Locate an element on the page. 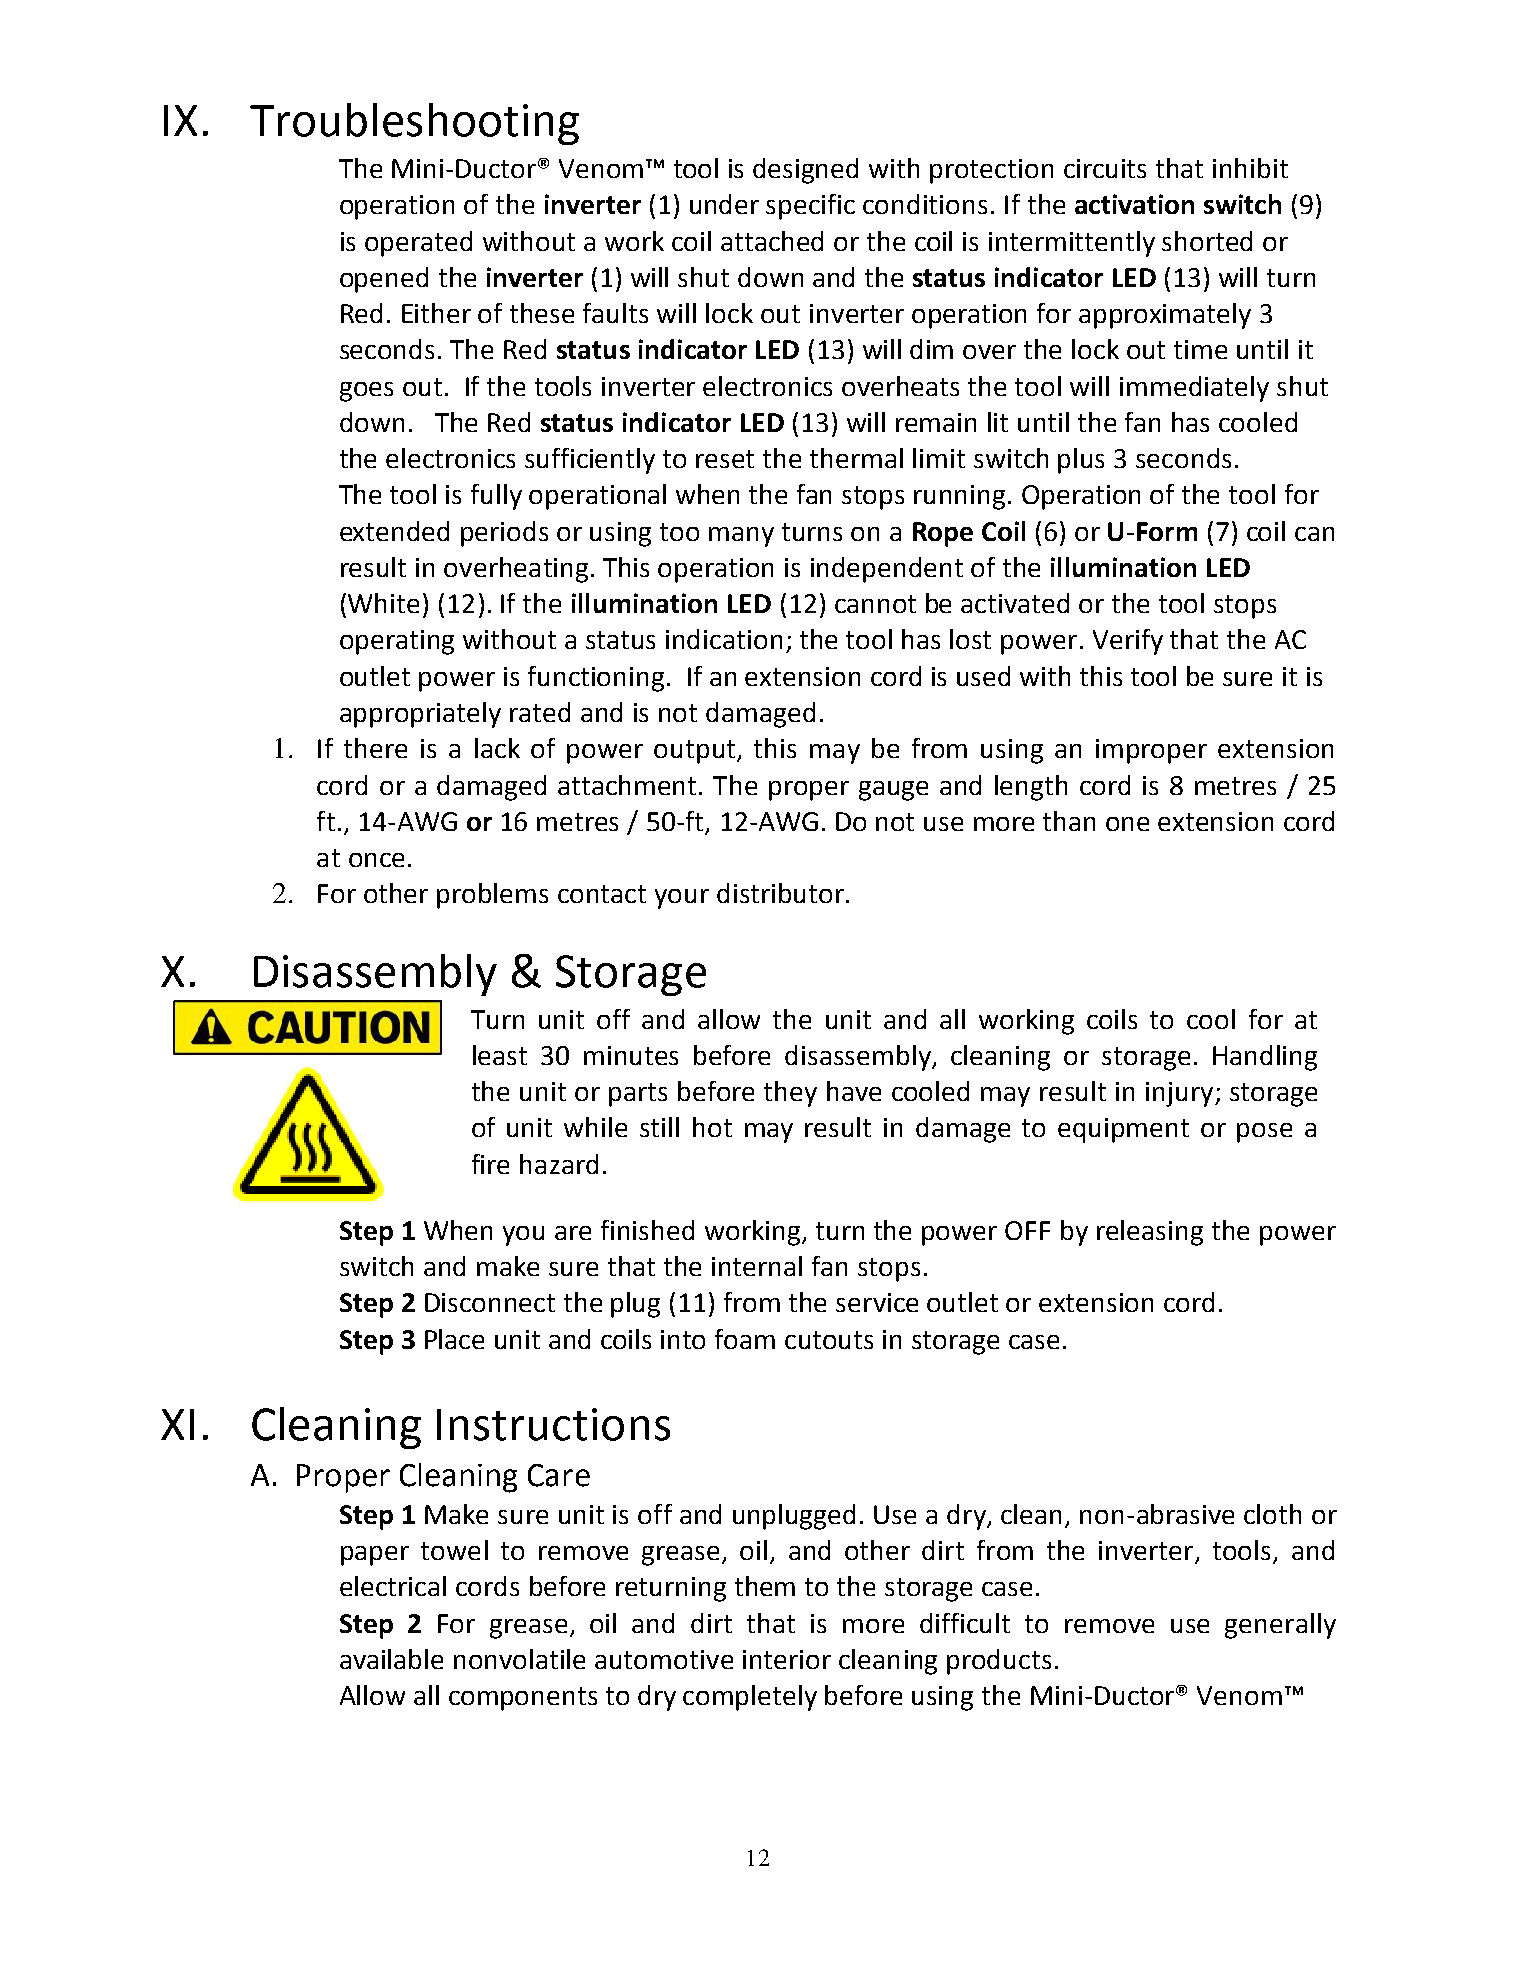 Image resolution: width=1515 pixels, height=1961 pixels. interior is located at coordinates (787, 1659).
